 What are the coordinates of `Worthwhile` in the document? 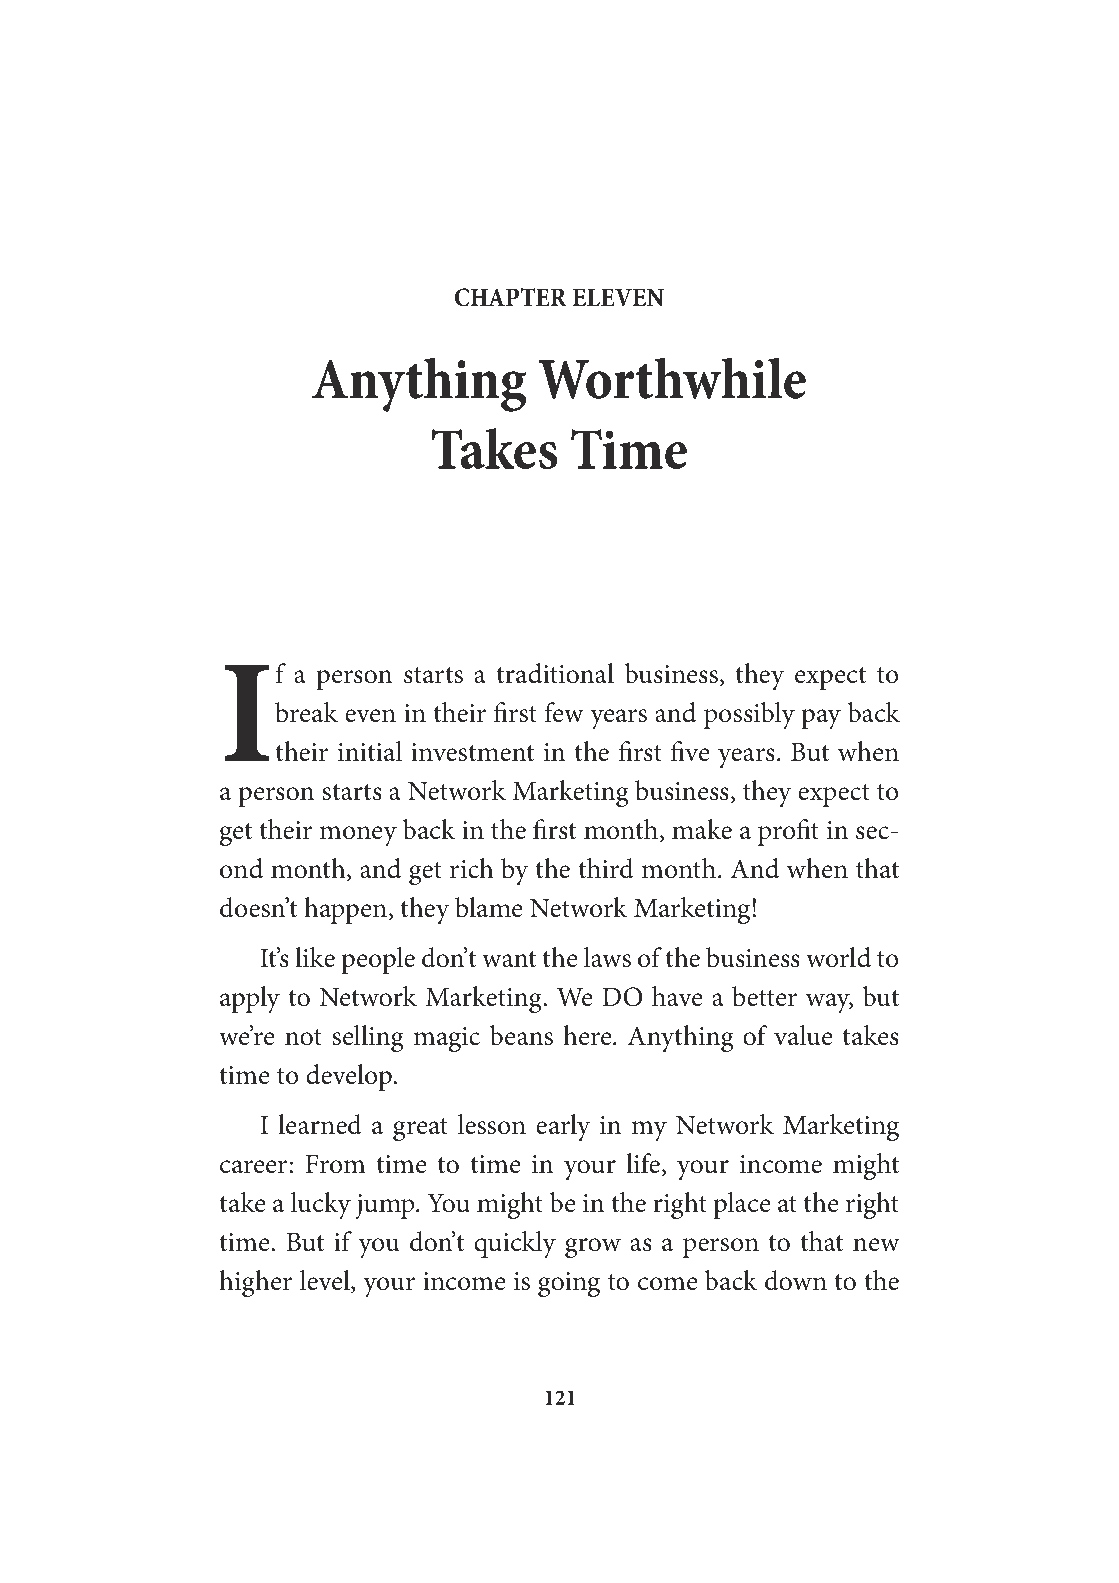 It's located at (672, 378).
